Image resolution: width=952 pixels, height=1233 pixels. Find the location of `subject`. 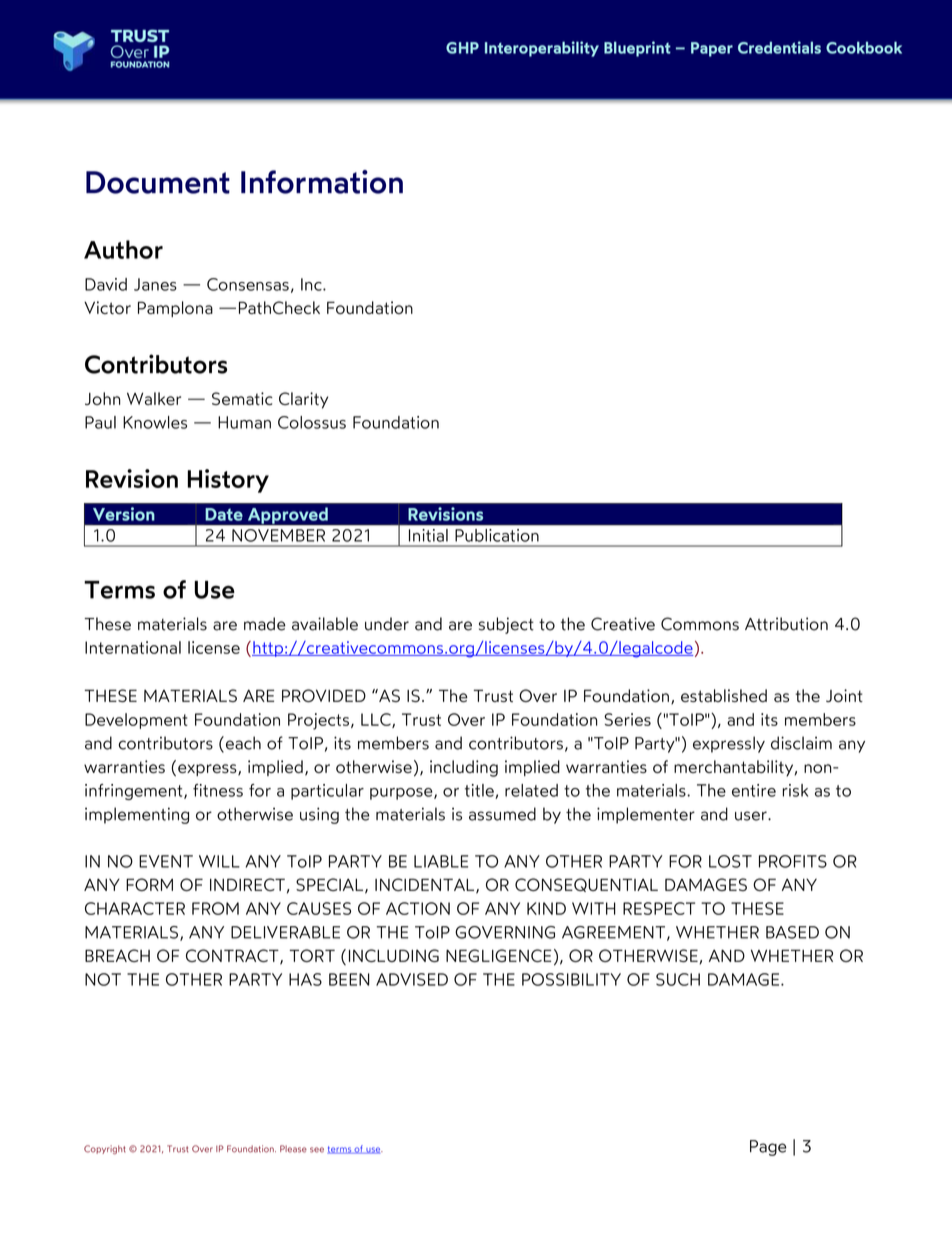

subject is located at coordinates (506, 625).
